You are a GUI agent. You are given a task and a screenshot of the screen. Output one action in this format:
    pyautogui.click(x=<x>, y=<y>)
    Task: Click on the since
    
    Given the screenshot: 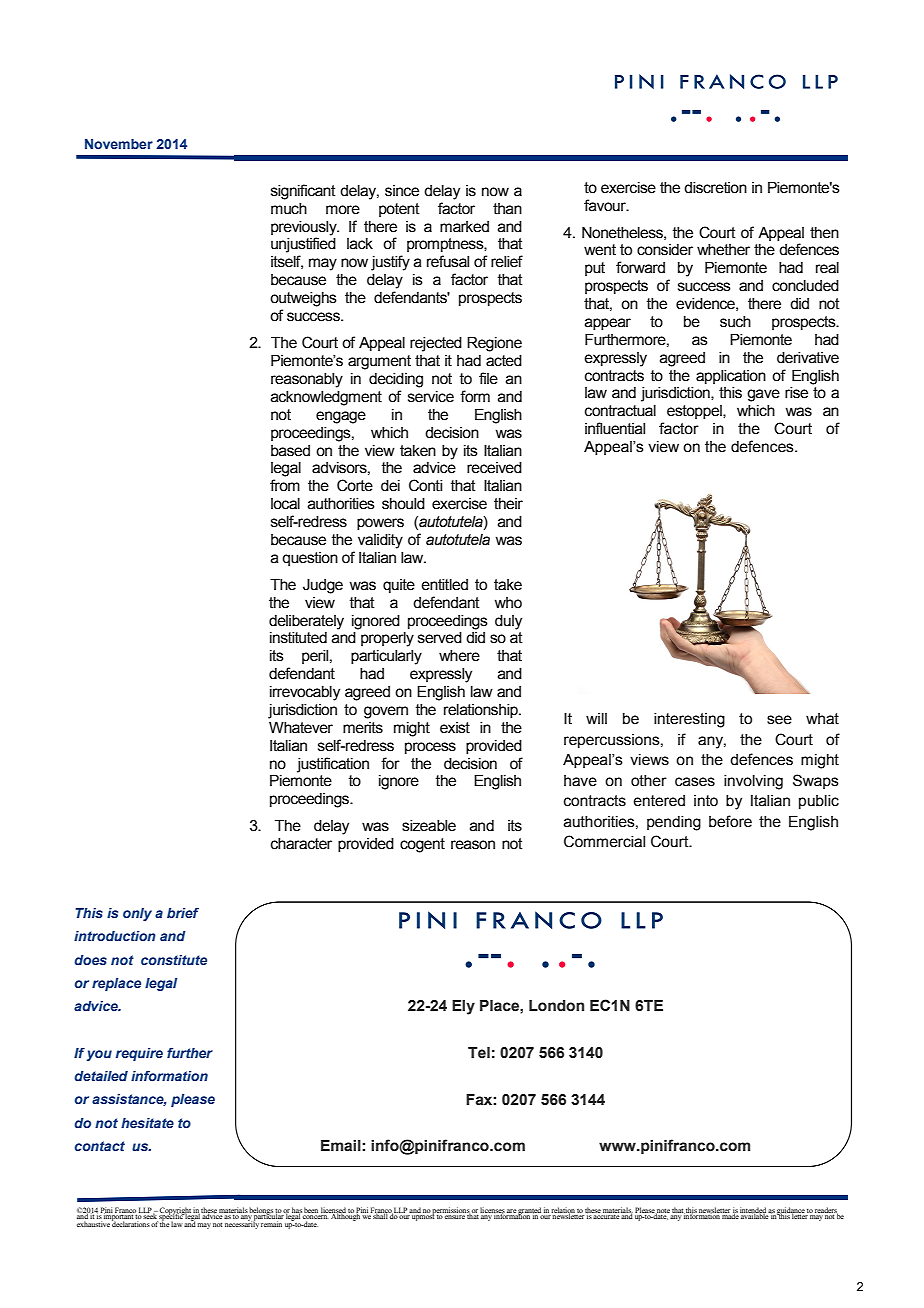 What is the action you would take?
    pyautogui.click(x=402, y=191)
